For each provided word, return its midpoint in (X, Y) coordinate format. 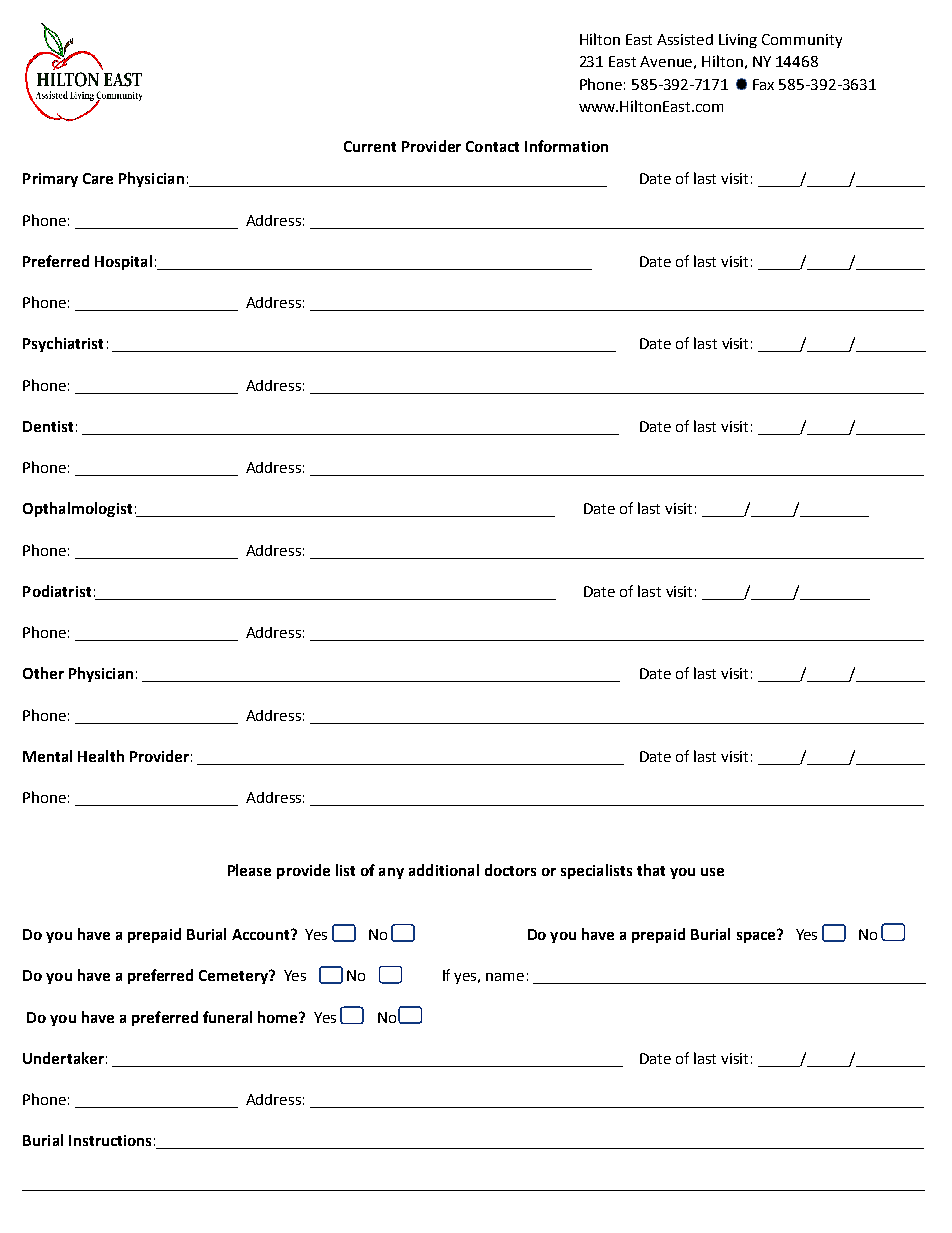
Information (566, 146)
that (651, 870)
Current (370, 146)
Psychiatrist (63, 344)
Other (43, 673)
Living (738, 41)
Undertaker (63, 1058)
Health (101, 756)
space (757, 936)
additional (444, 870)
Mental (47, 756)
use (712, 872)
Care (98, 178)
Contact (492, 146)
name (505, 977)
